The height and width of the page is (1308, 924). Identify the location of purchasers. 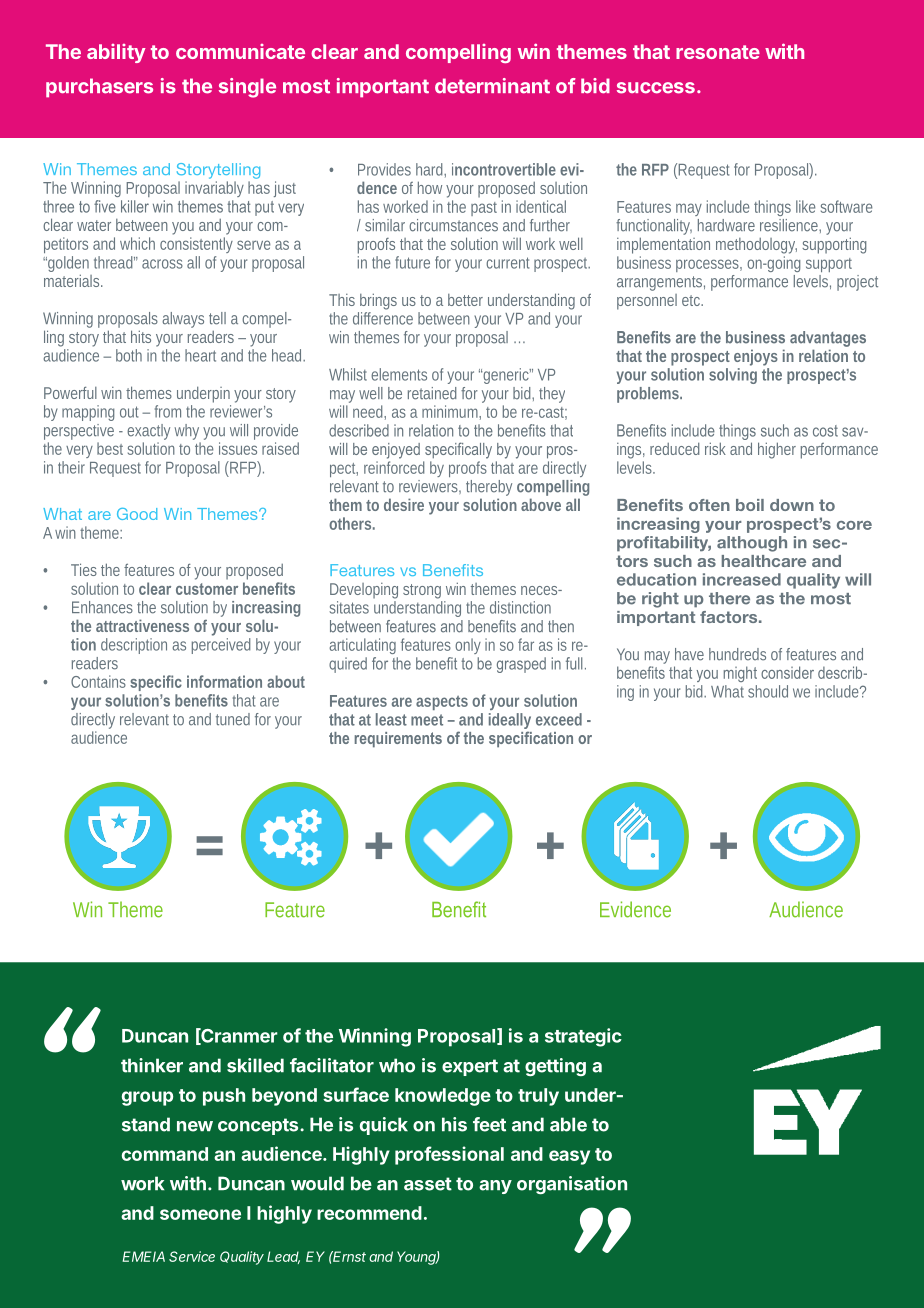
(99, 88).
